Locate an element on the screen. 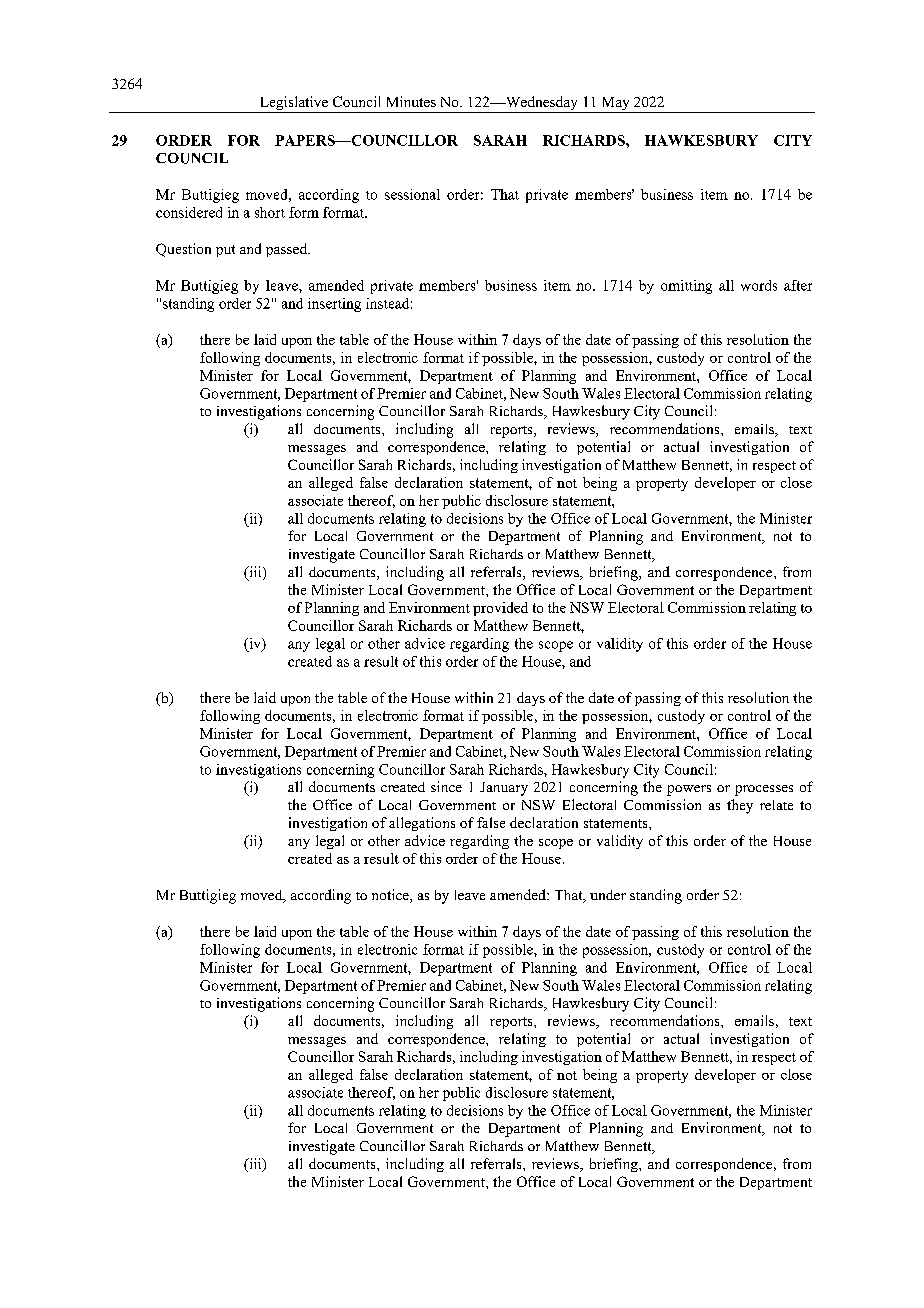 The image size is (924, 1308). provided is located at coordinates (500, 609).
